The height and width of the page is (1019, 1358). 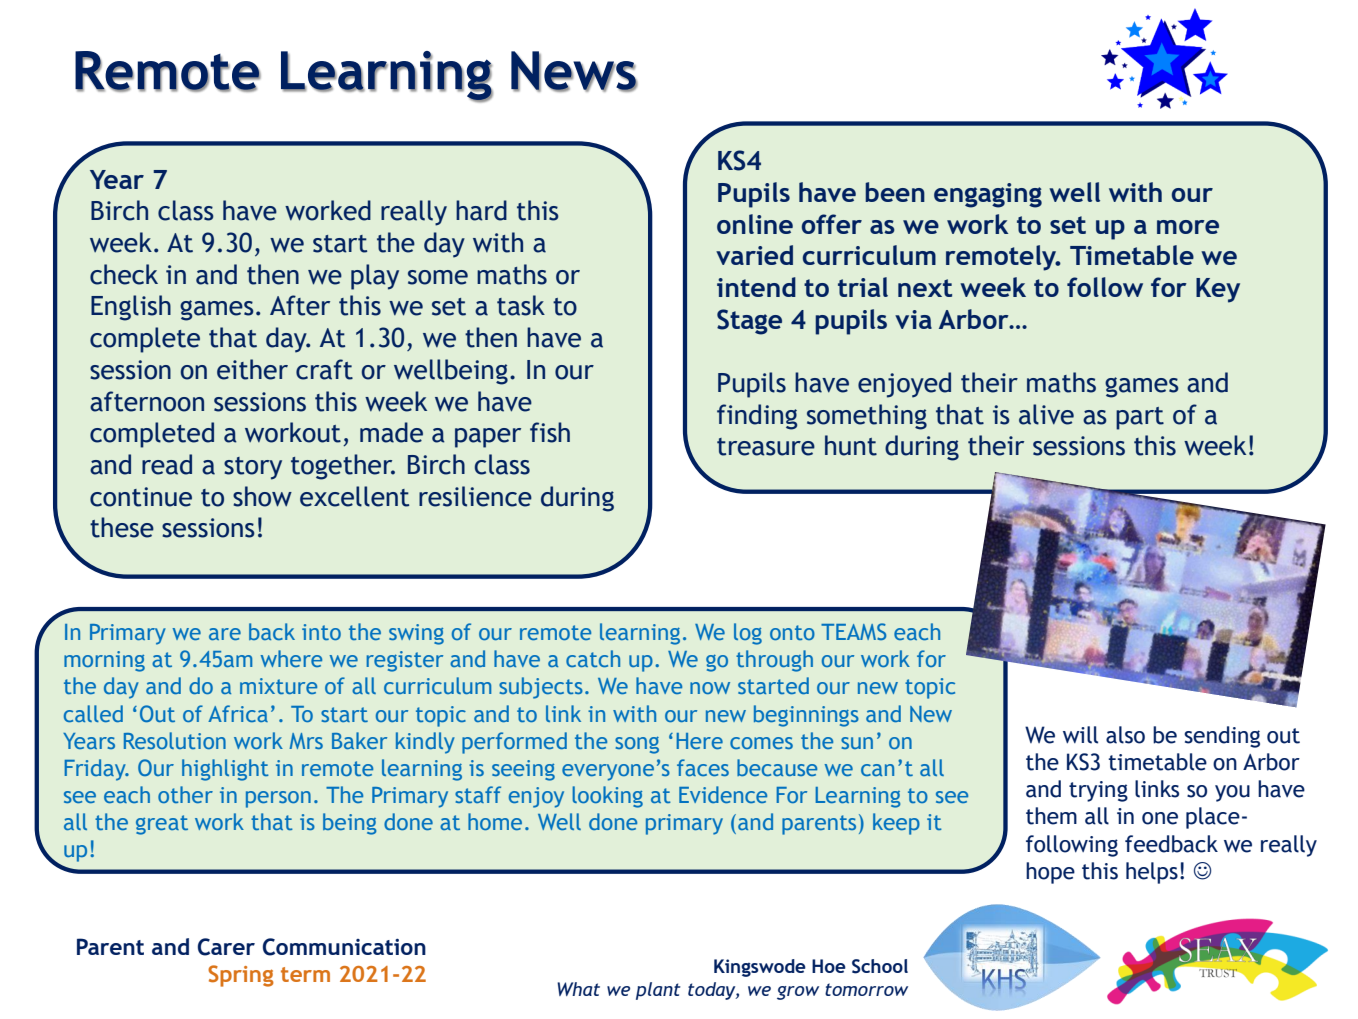 What do you see at coordinates (988, 195) in the page?
I see `engaging` at bounding box center [988, 195].
